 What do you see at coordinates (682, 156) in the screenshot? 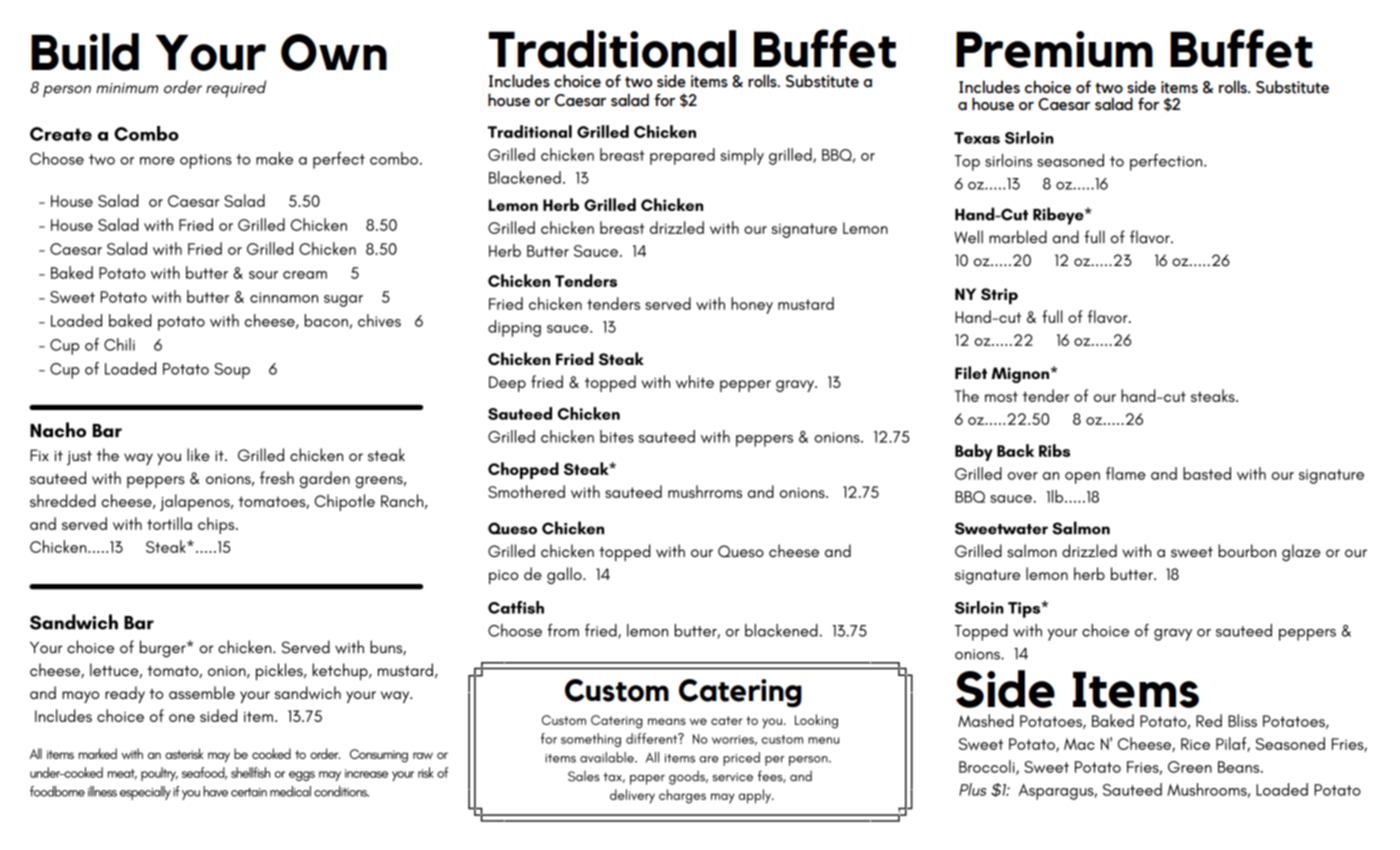
I see `prepared` at bounding box center [682, 156].
